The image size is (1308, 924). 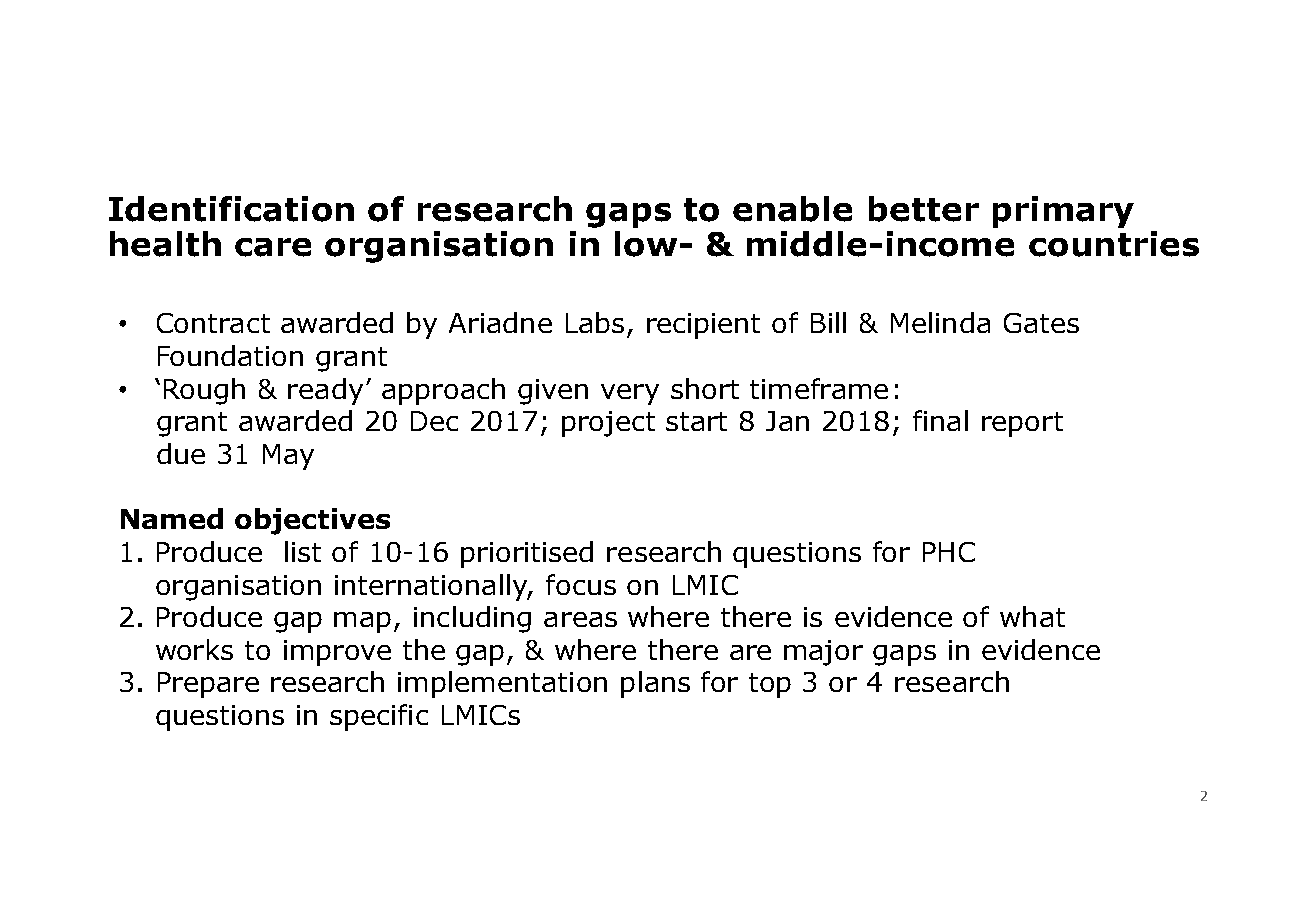 I want to click on top, so click(x=770, y=685).
